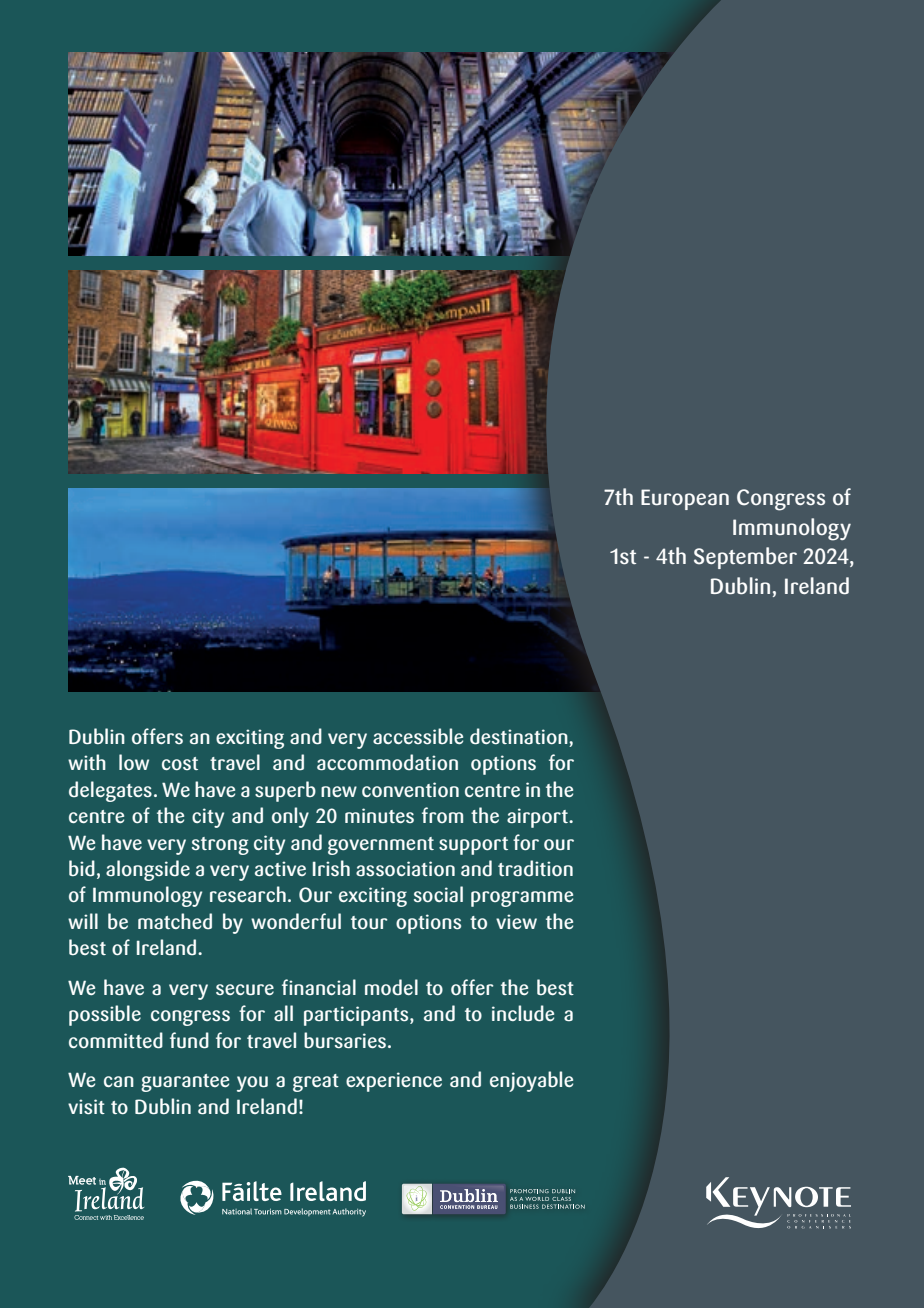 This screenshot has height=1308, width=924. I want to click on tour, so click(369, 922).
